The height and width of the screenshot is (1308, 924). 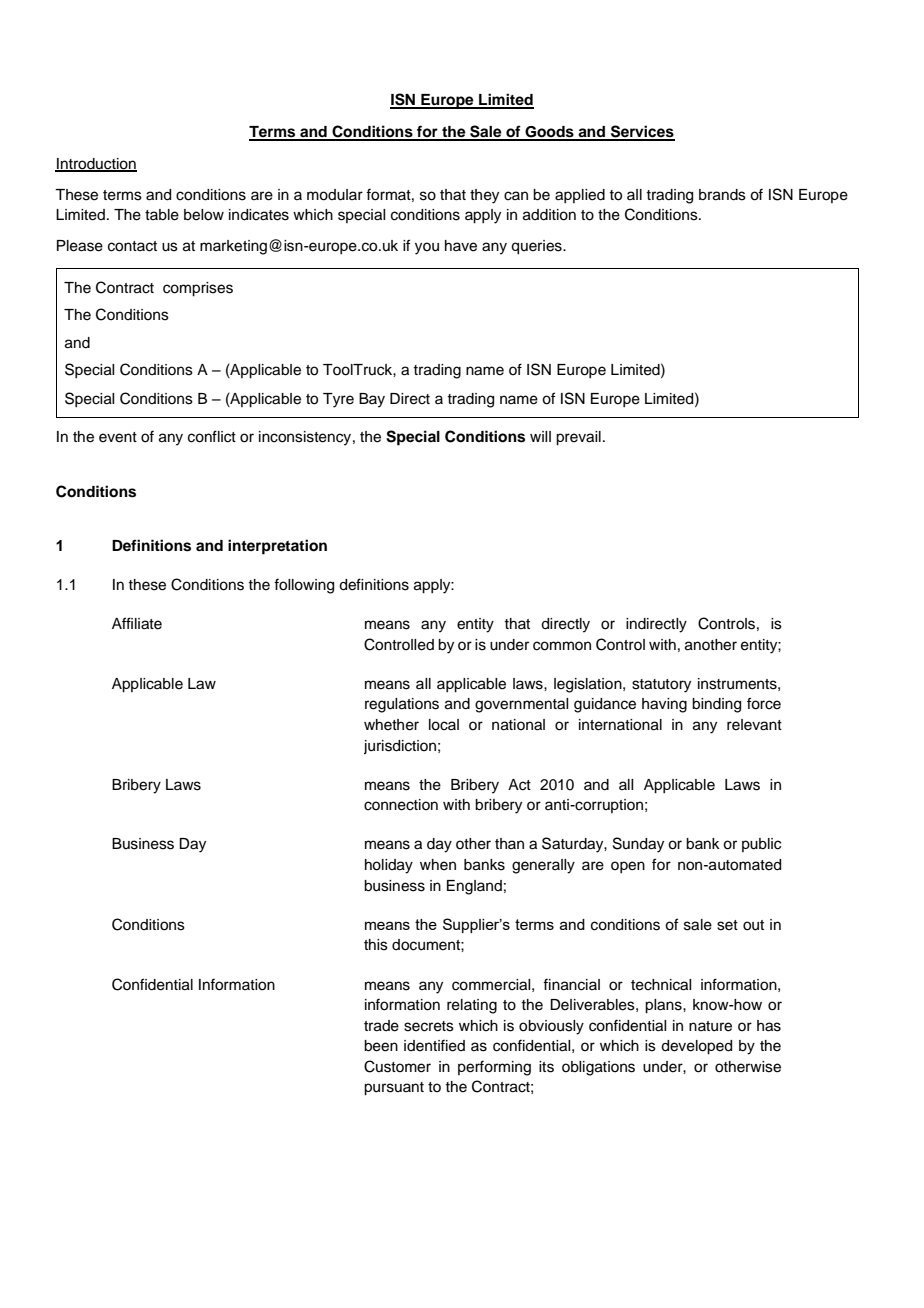 I want to click on following, so click(x=304, y=586).
